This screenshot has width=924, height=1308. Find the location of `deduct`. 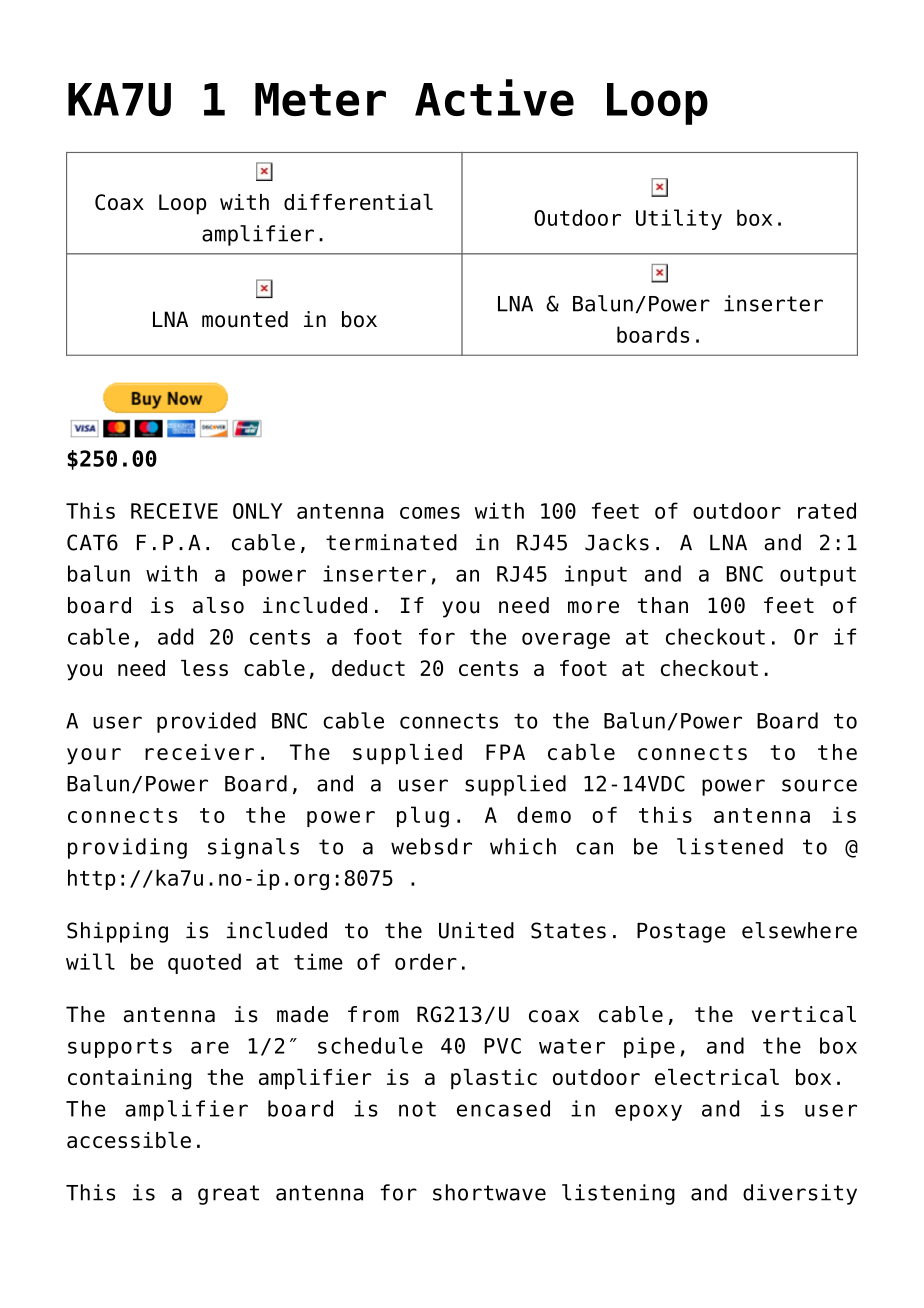

deduct is located at coordinates (368, 668).
